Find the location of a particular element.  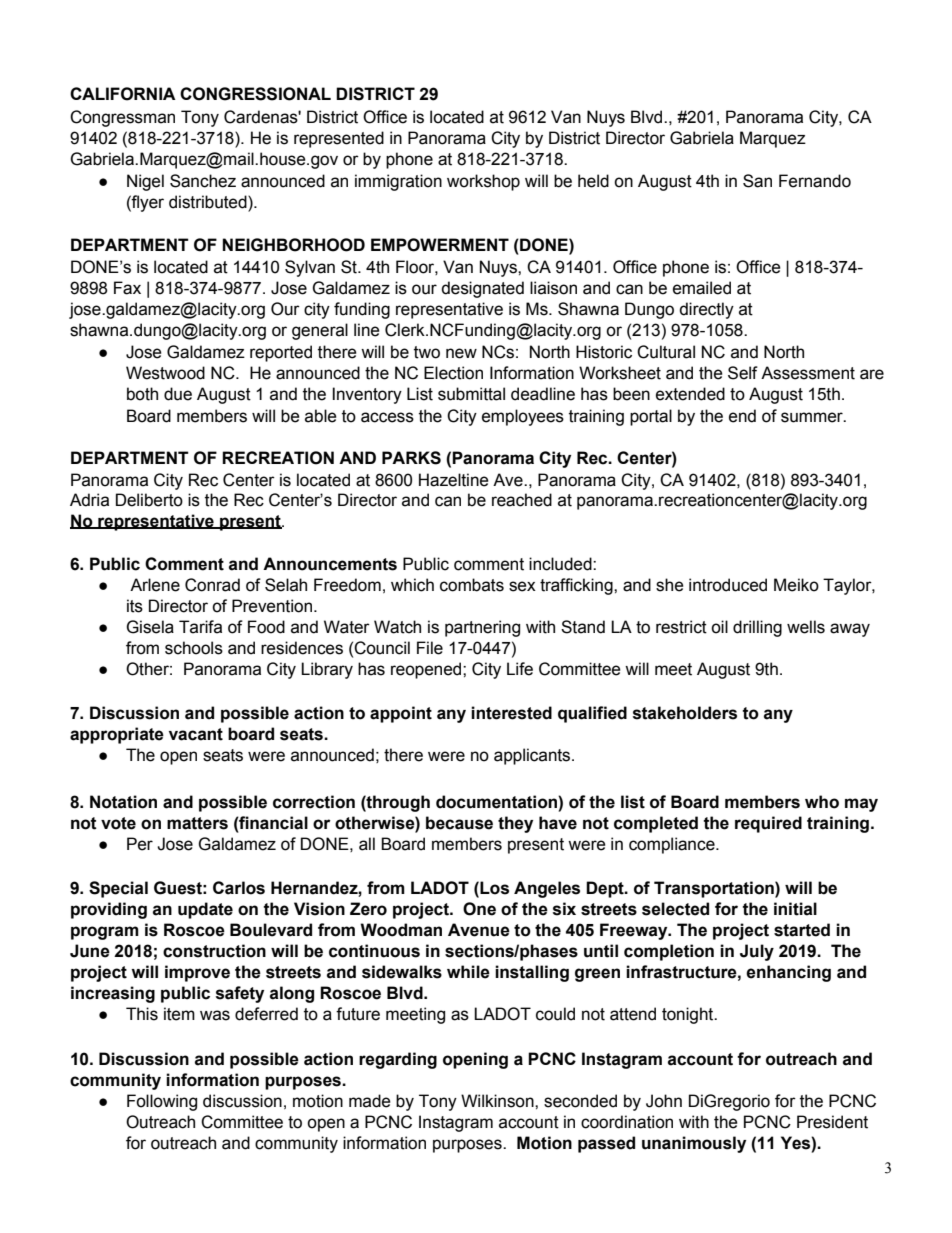

Fernando is located at coordinates (815, 181).
